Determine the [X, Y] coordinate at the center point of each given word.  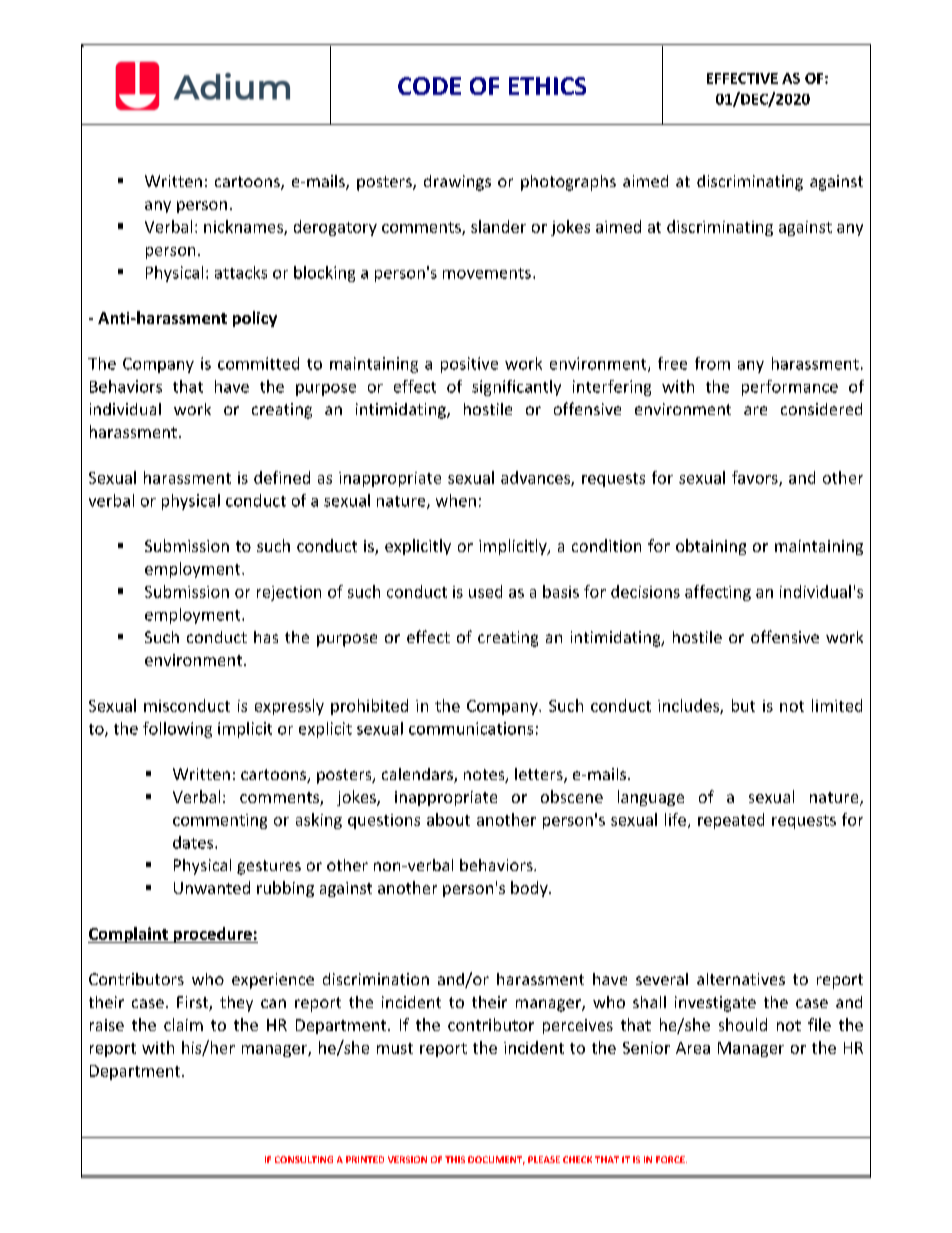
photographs [568, 183]
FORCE [671, 1159]
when [456, 500]
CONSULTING [304, 1159]
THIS [455, 1159]
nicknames [244, 227]
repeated [731, 821]
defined [282, 477]
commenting [220, 821]
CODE [429, 86]
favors [756, 478]
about [448, 819]
